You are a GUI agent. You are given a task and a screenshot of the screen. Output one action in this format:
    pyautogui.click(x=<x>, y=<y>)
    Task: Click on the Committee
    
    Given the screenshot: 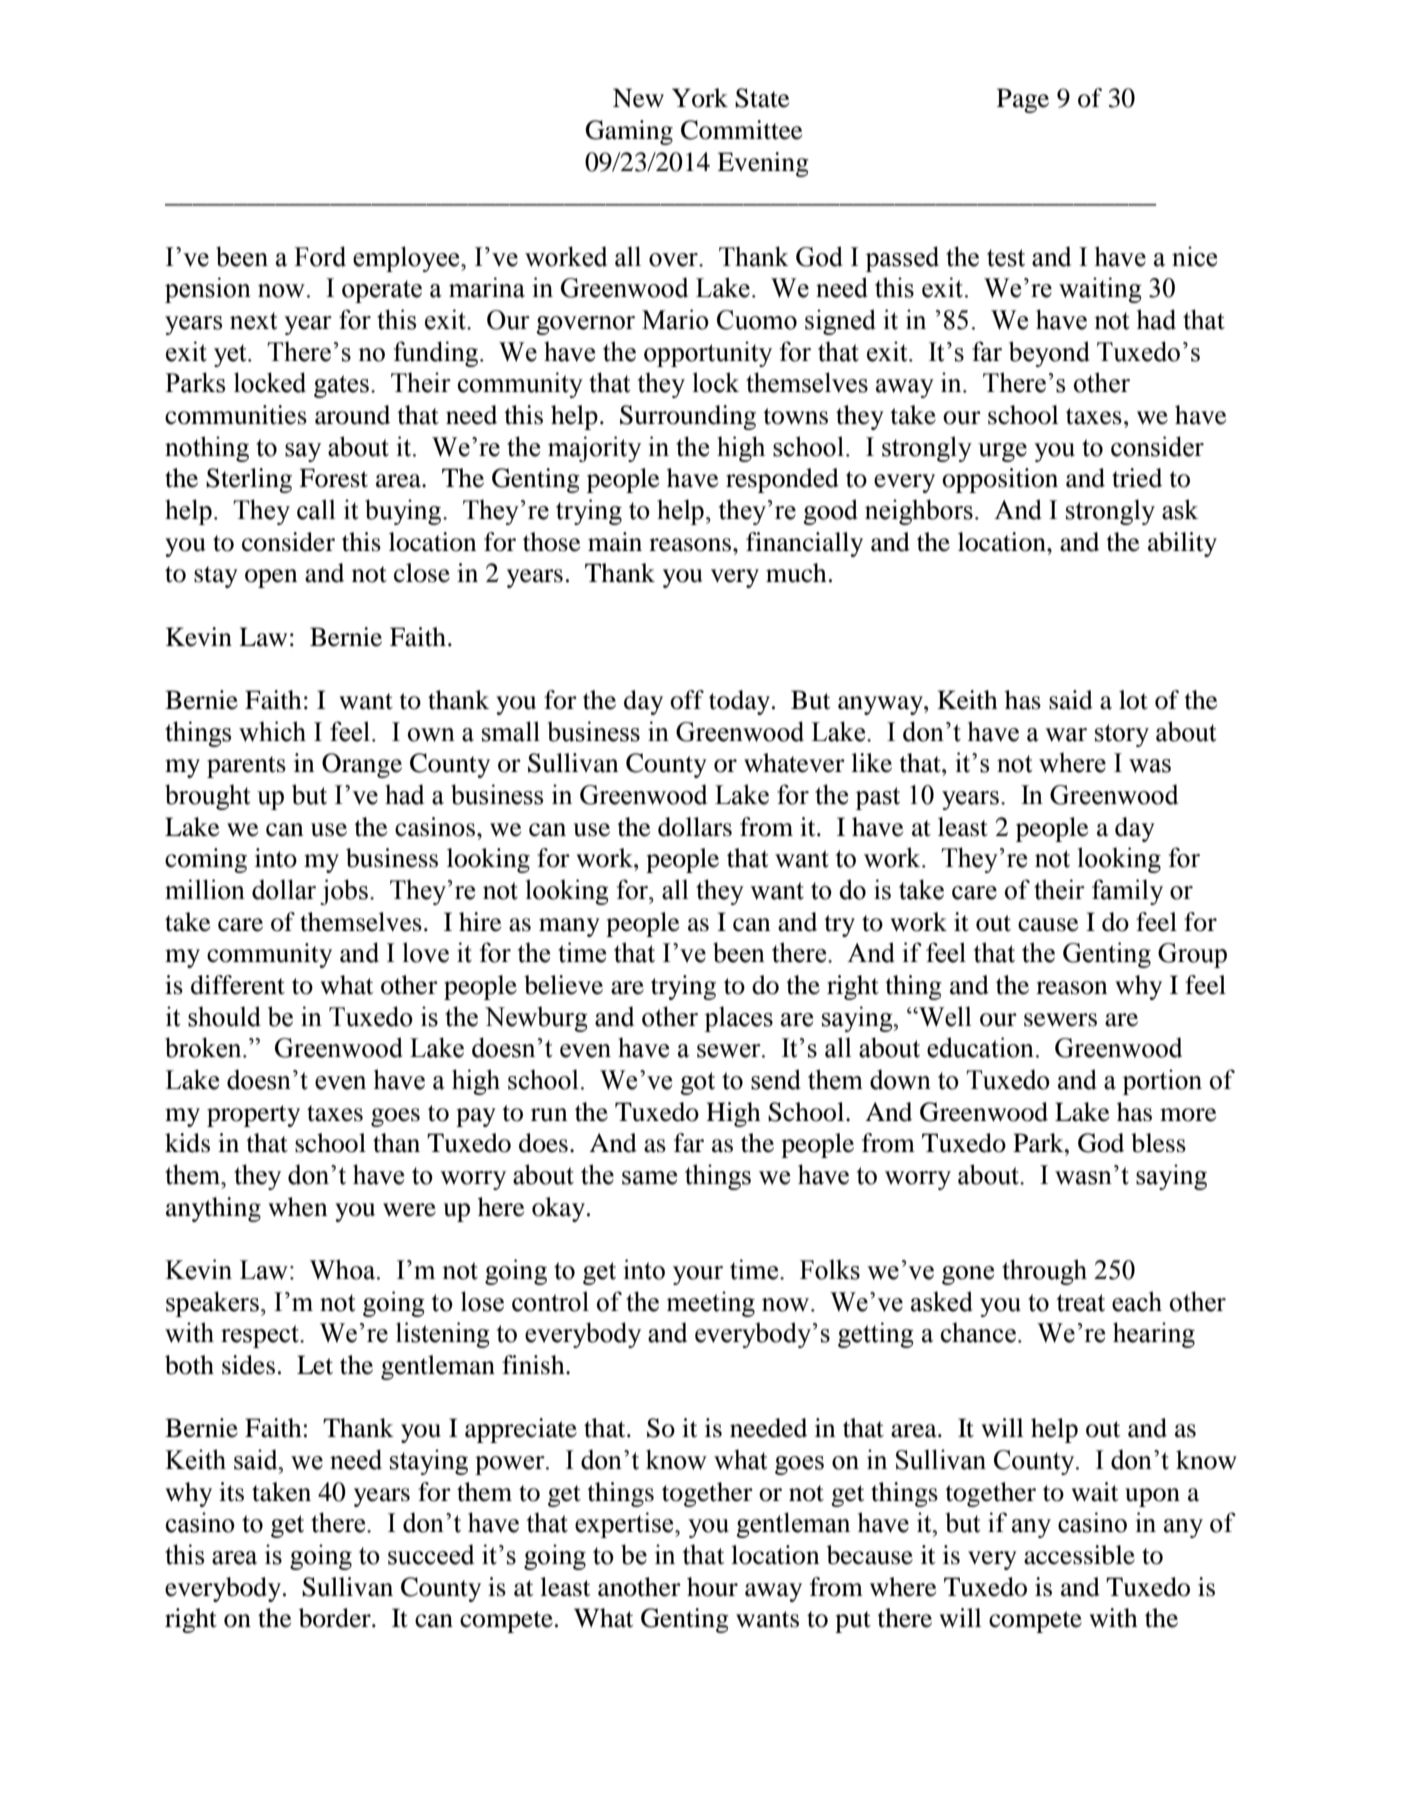 What is the action you would take?
    pyautogui.click(x=741, y=130)
